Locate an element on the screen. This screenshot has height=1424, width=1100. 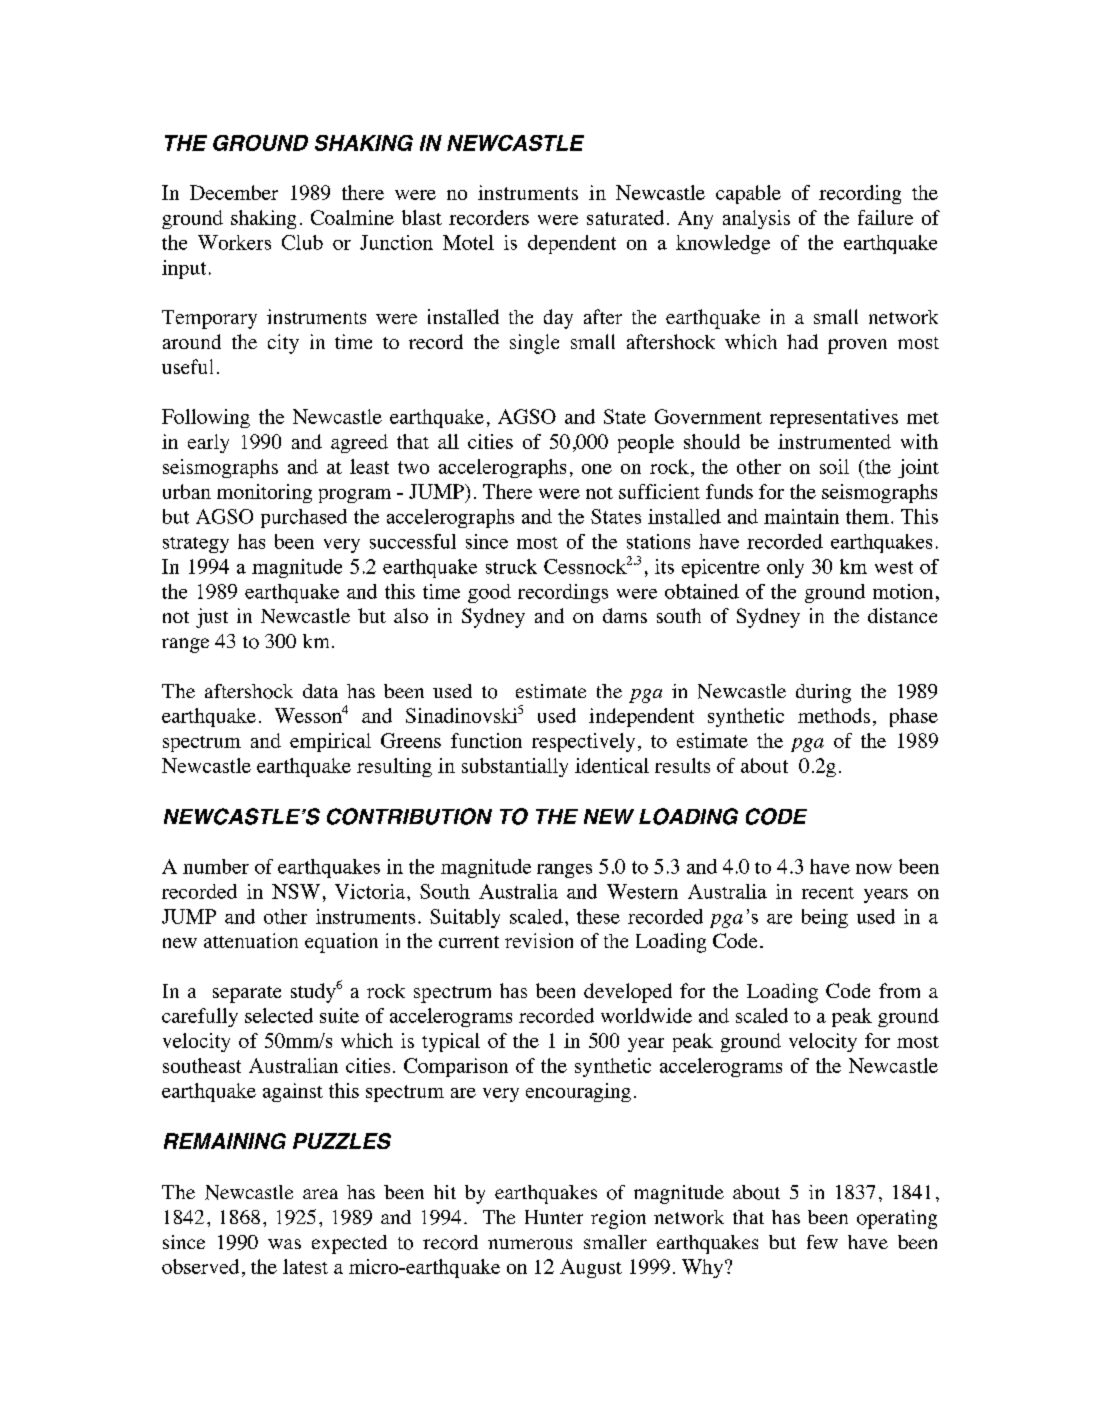
saturated is located at coordinates (625, 217).
